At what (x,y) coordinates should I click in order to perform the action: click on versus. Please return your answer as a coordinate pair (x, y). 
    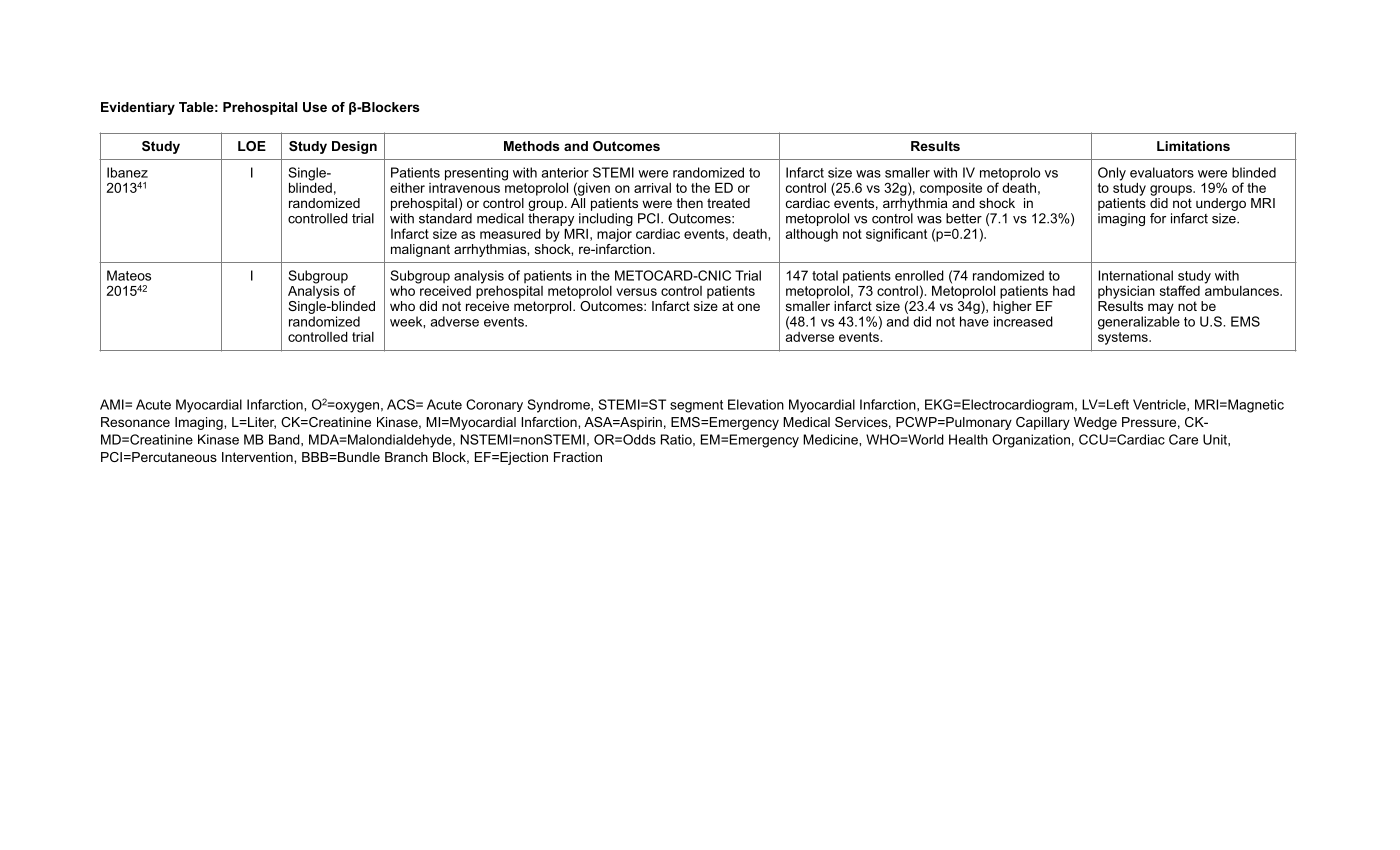
    Looking at the image, I should click on (636, 292).
